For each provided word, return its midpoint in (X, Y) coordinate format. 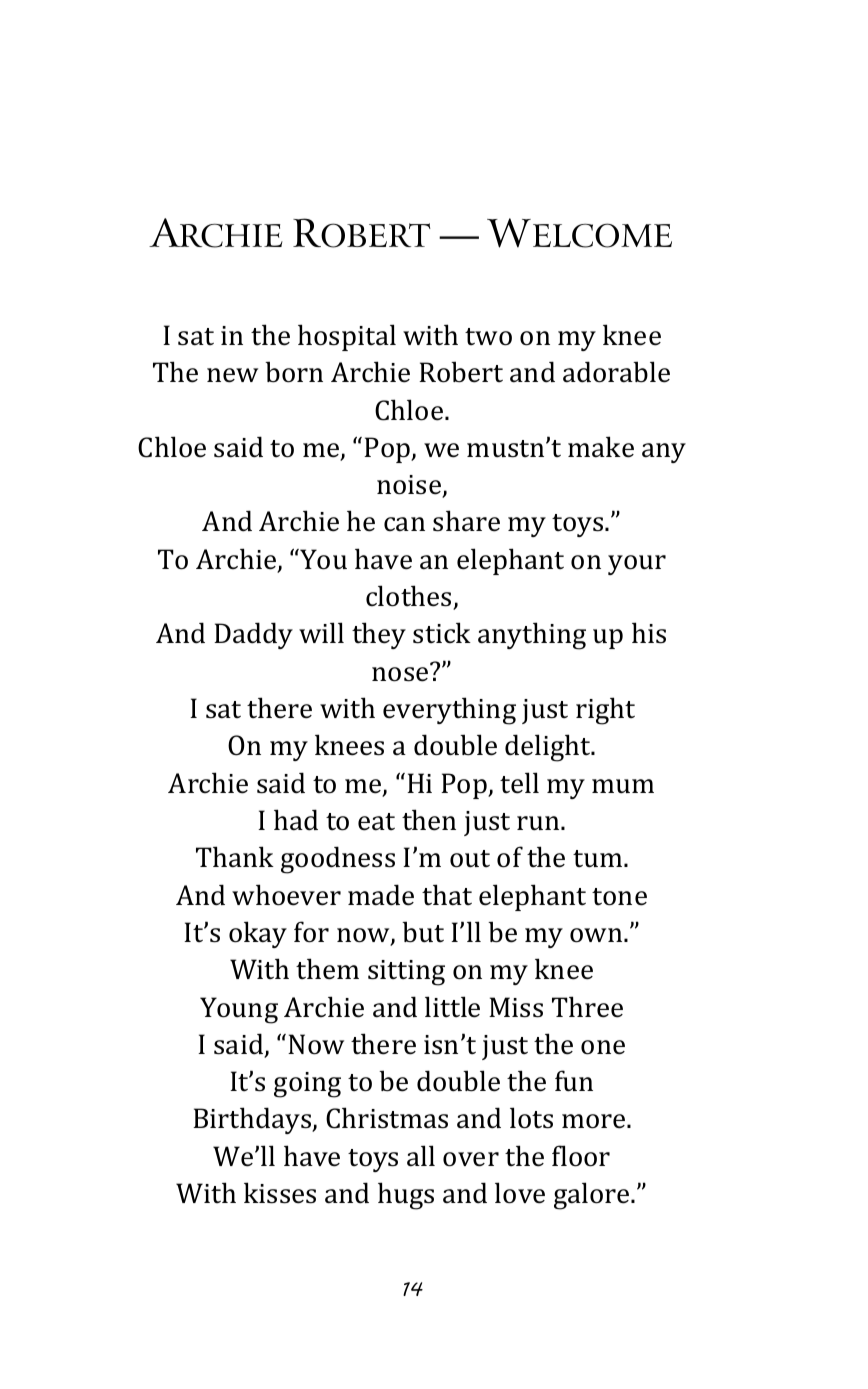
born (294, 372)
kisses (280, 1193)
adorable (616, 372)
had (296, 820)
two (488, 337)
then (429, 820)
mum (623, 786)
